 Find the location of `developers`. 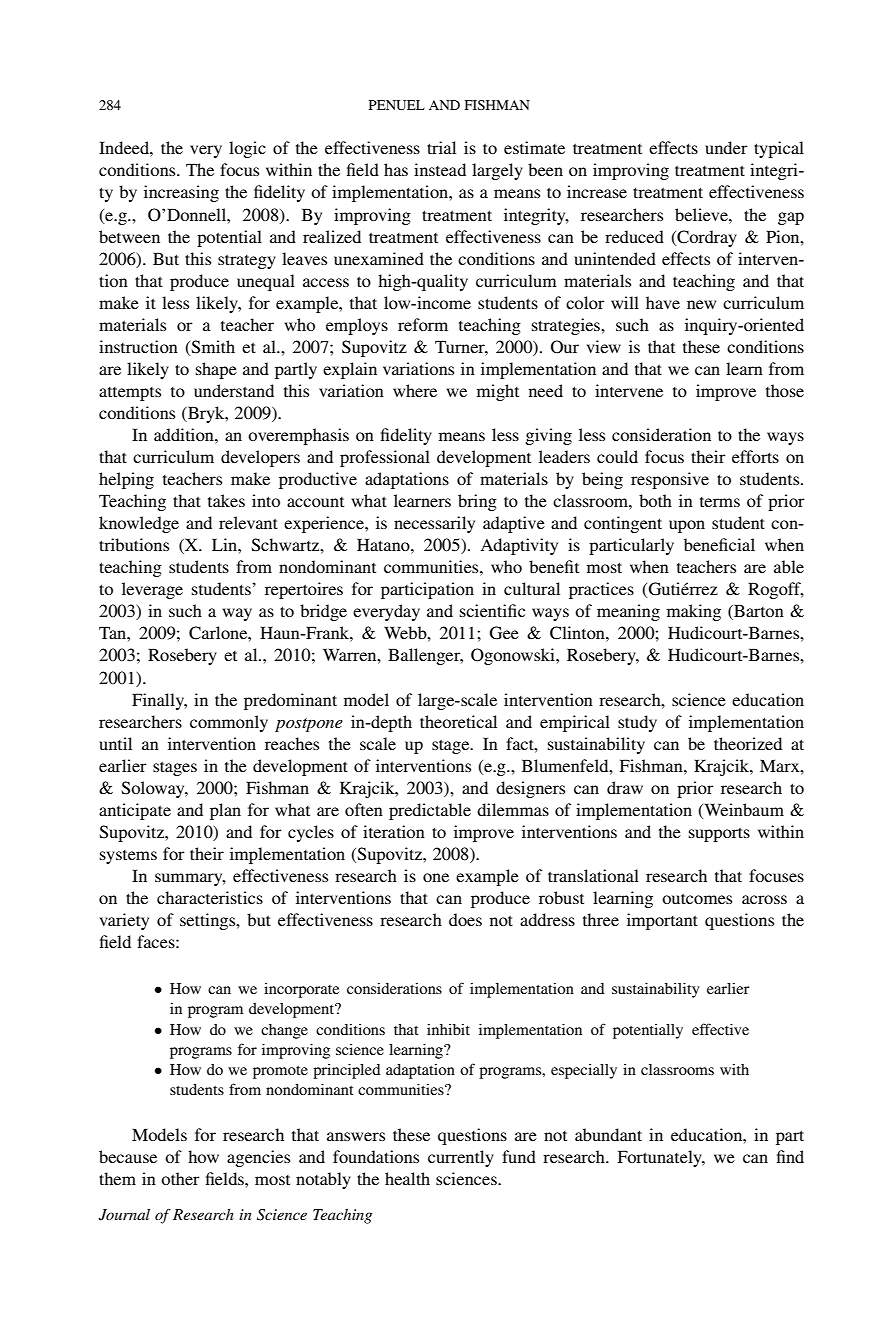

developers is located at coordinates (260, 458).
